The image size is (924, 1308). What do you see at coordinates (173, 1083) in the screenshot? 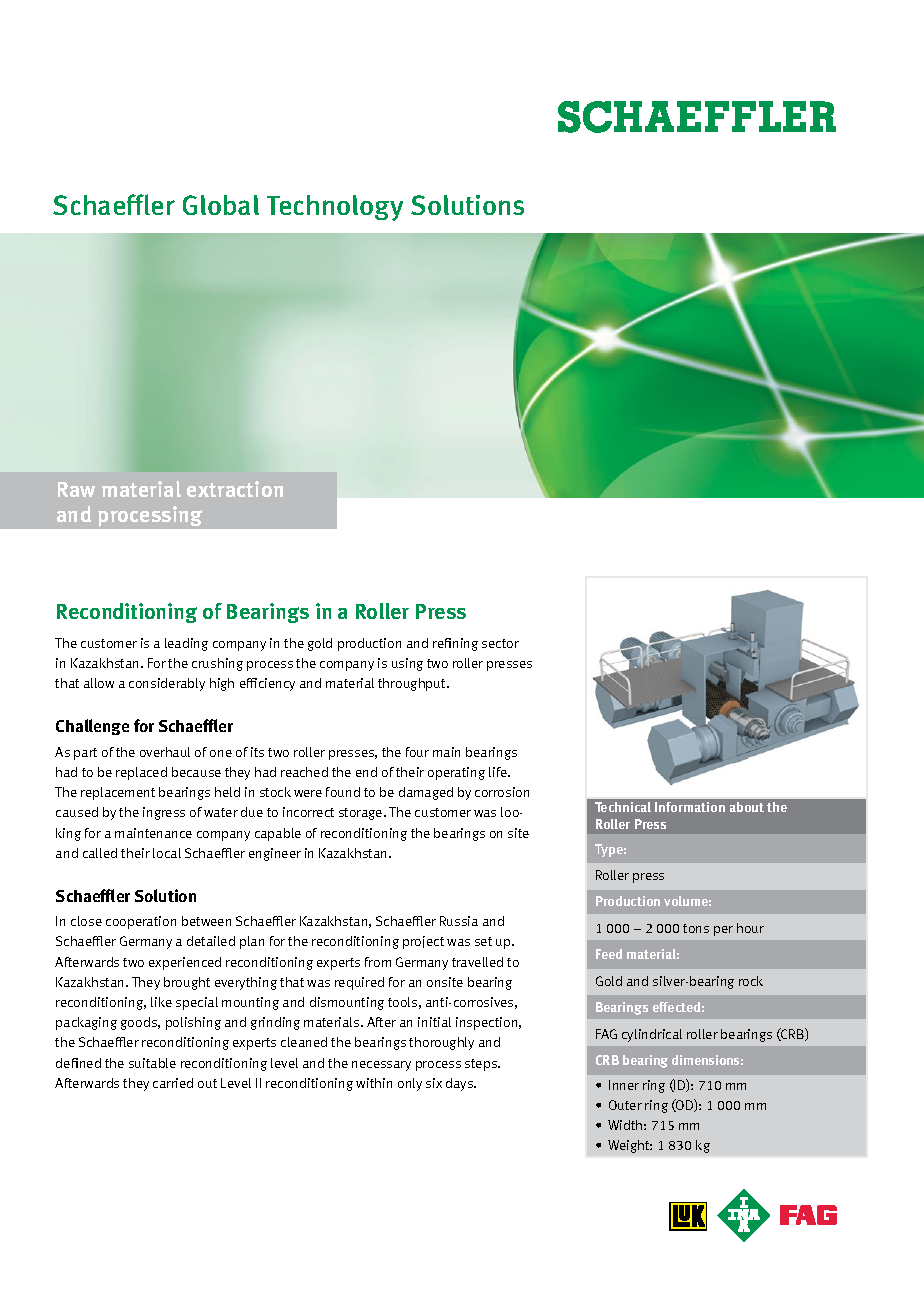
I see `carried` at bounding box center [173, 1083].
